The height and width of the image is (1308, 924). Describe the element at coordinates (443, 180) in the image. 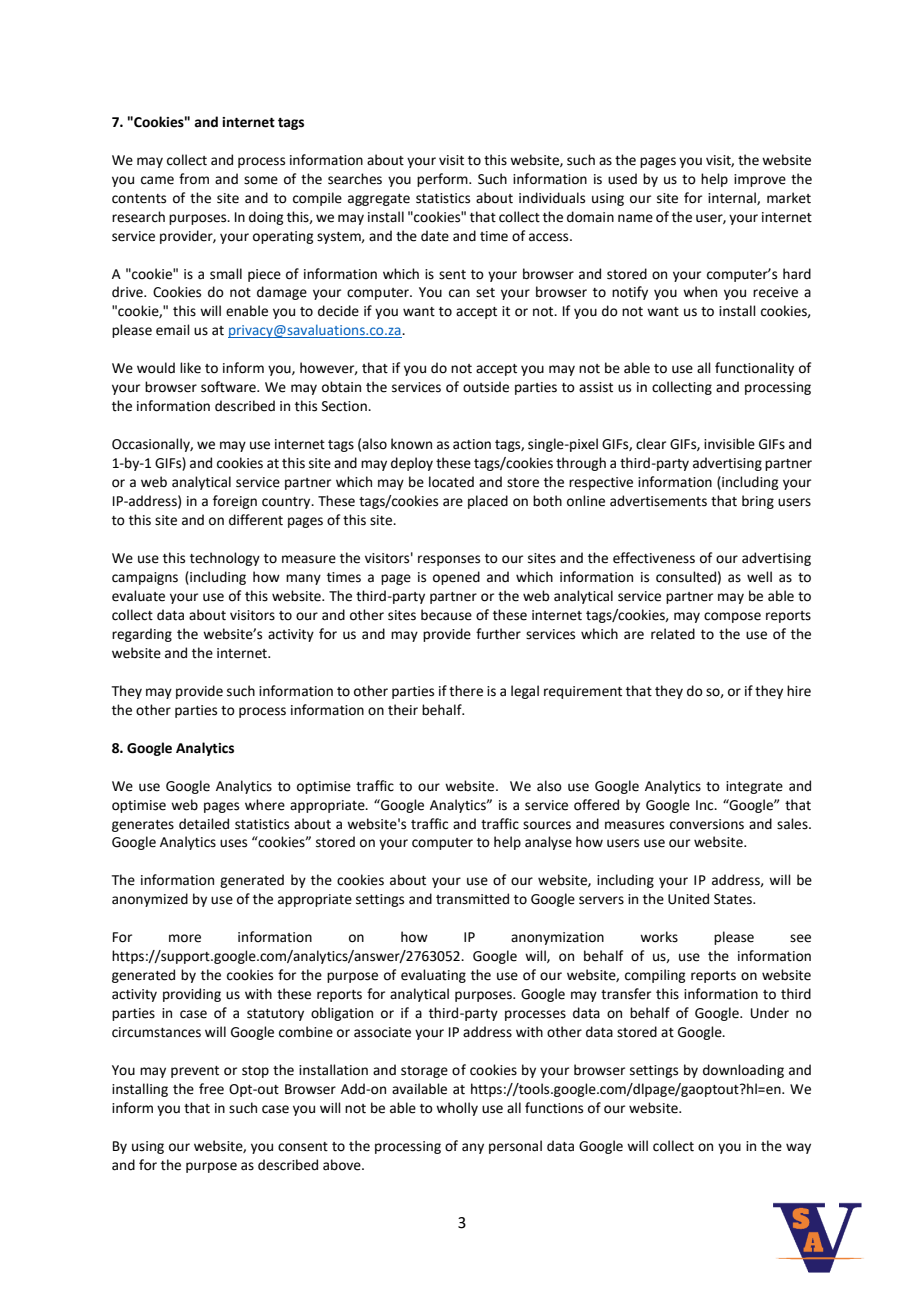

I see `perform` at that location.
